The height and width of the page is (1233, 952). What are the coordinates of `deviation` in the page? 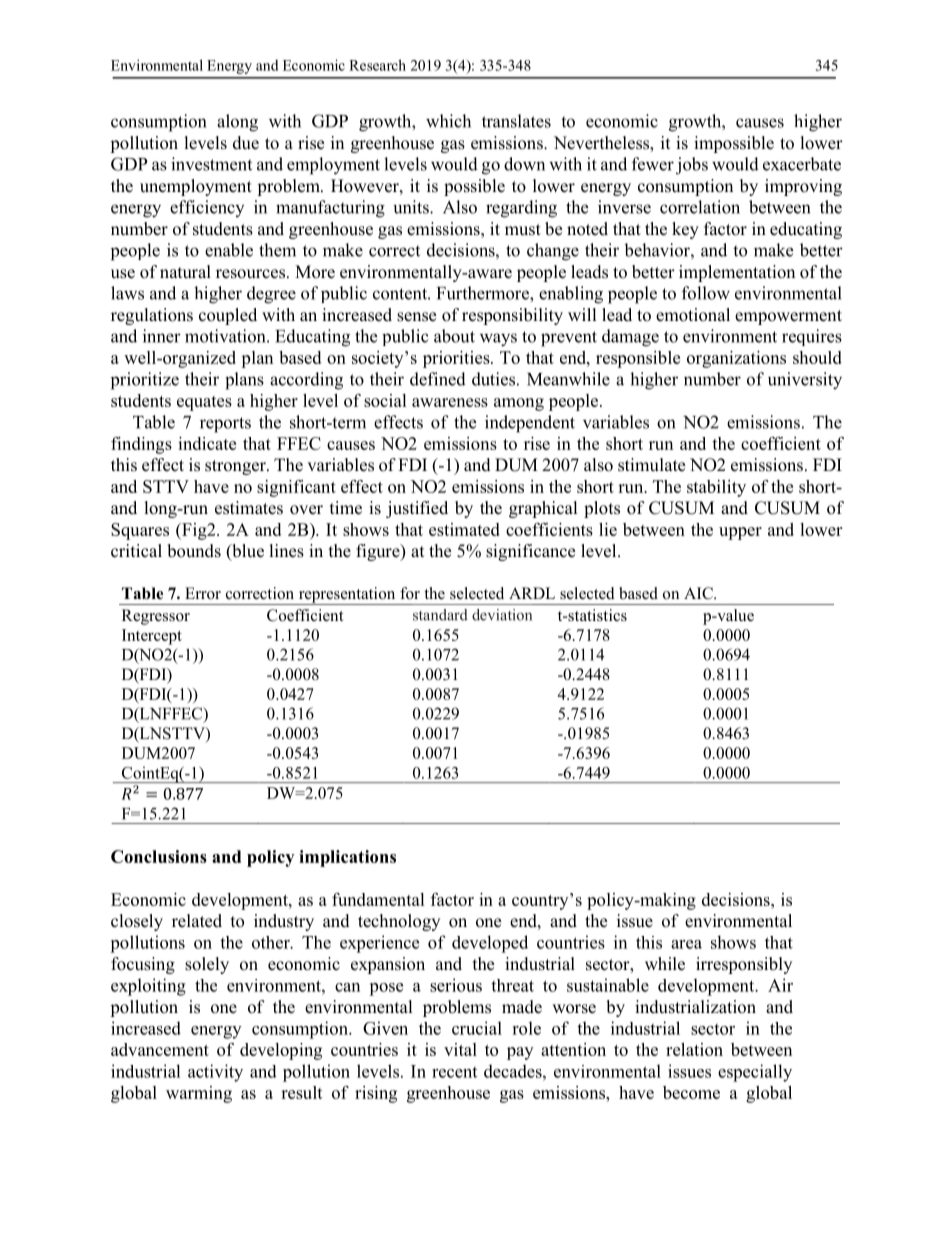 It's located at (502, 615).
